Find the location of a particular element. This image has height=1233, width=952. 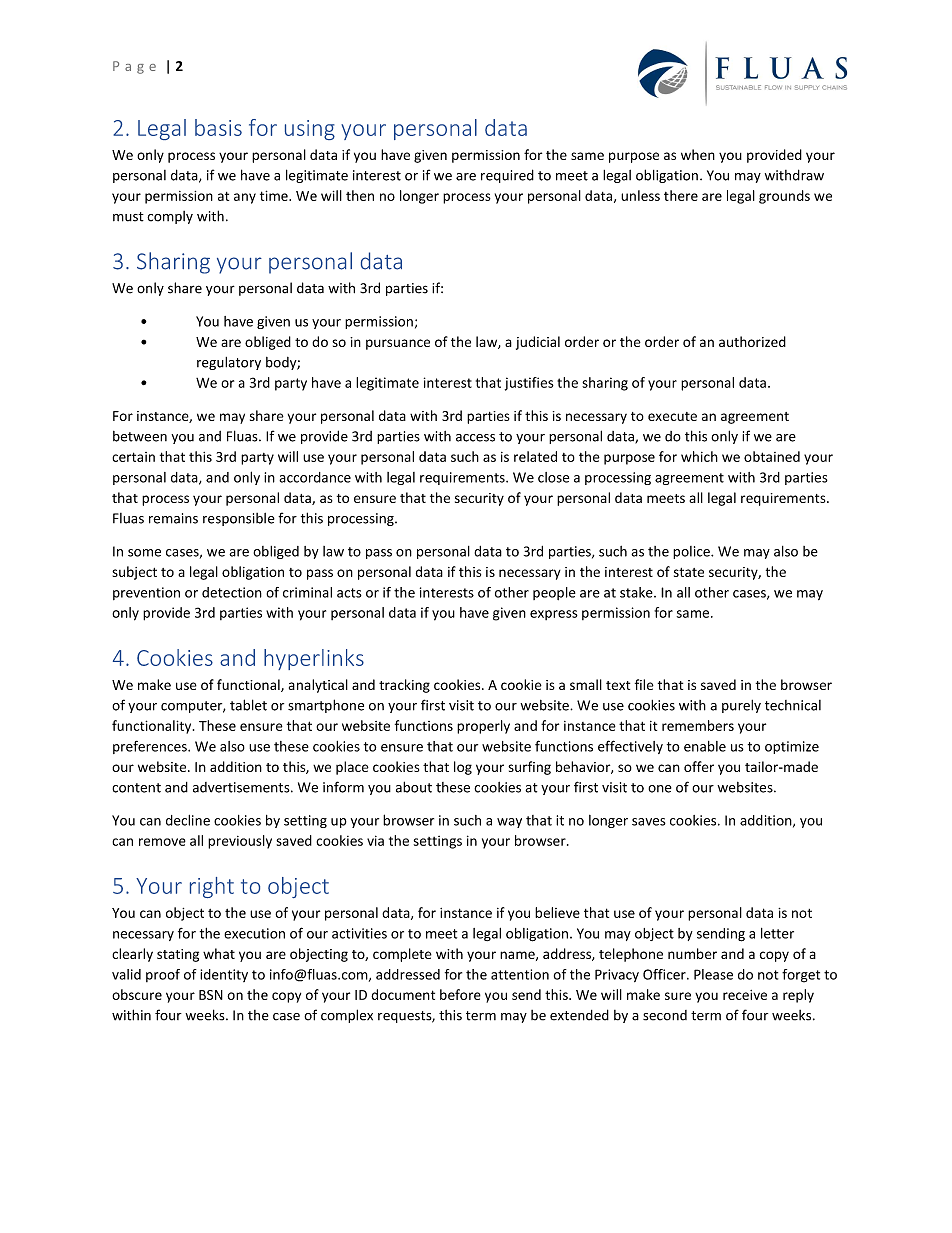

which is located at coordinates (699, 456).
